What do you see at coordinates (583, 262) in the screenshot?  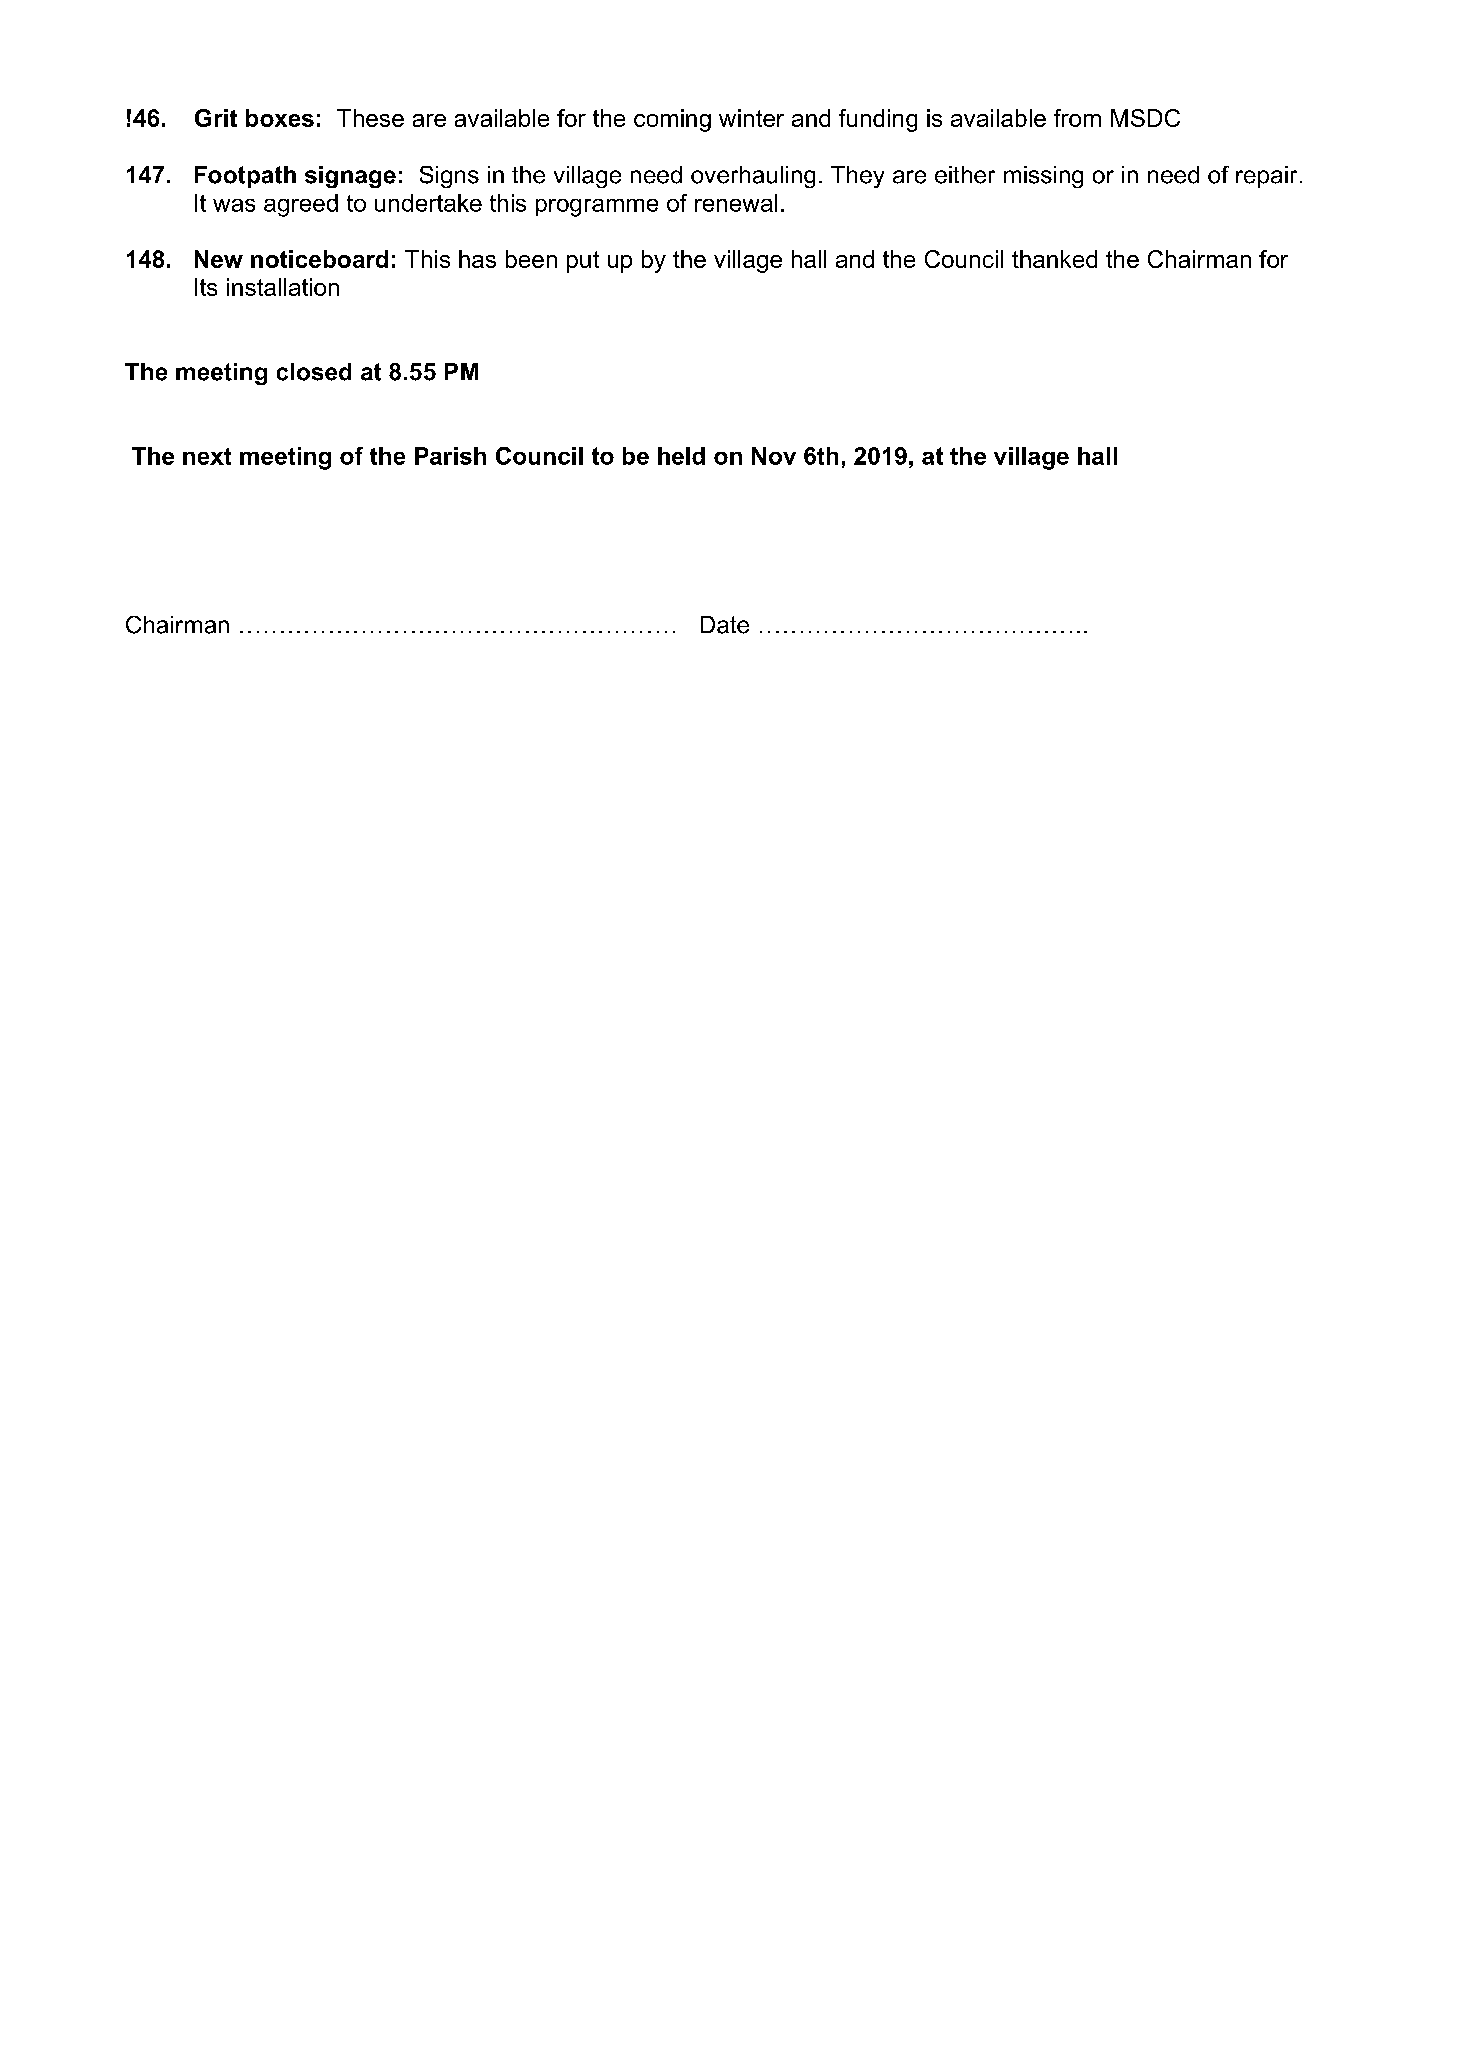 I see `put` at bounding box center [583, 262].
